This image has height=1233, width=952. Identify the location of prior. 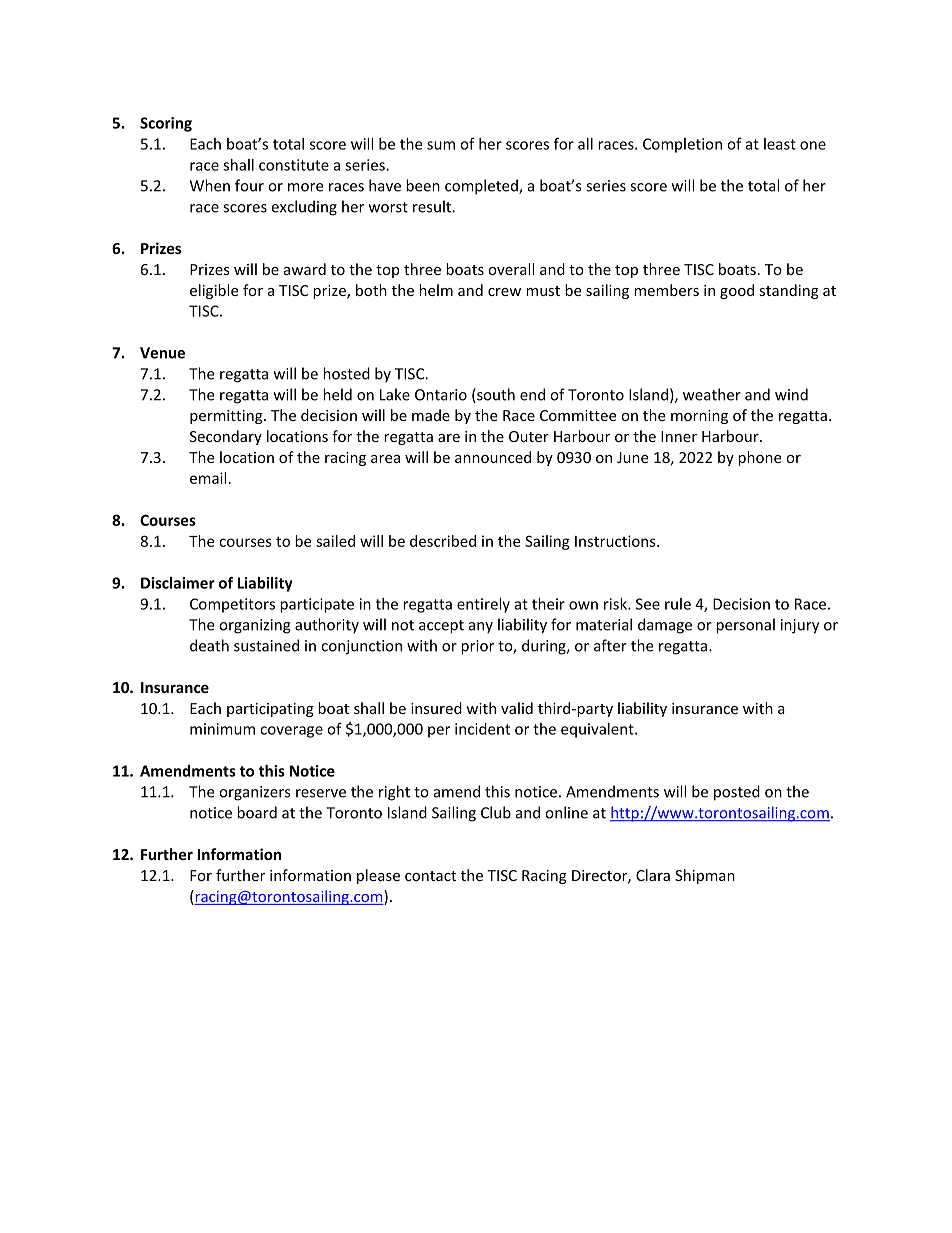
(477, 647).
